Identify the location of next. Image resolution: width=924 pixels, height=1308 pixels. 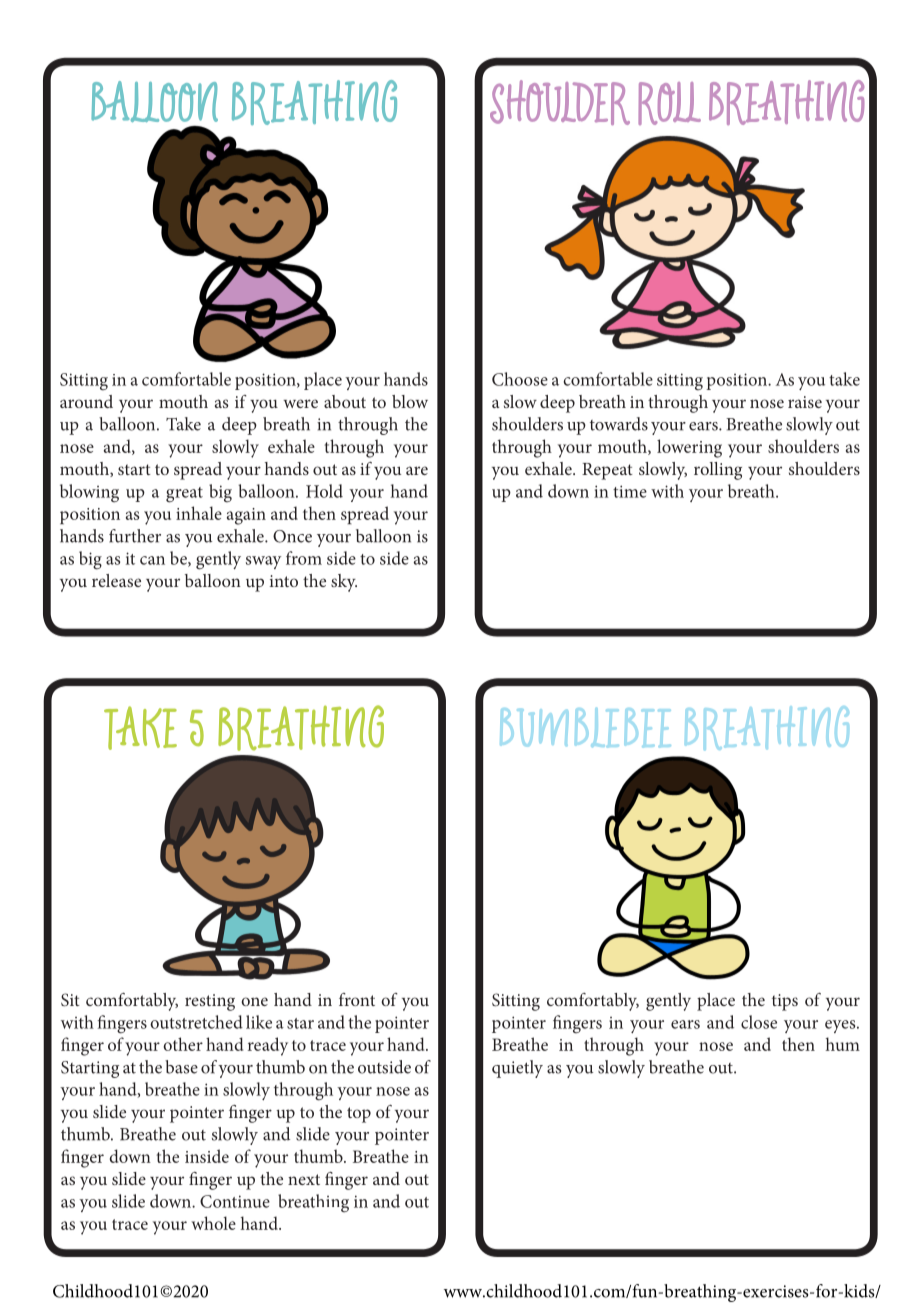
(304, 1179).
